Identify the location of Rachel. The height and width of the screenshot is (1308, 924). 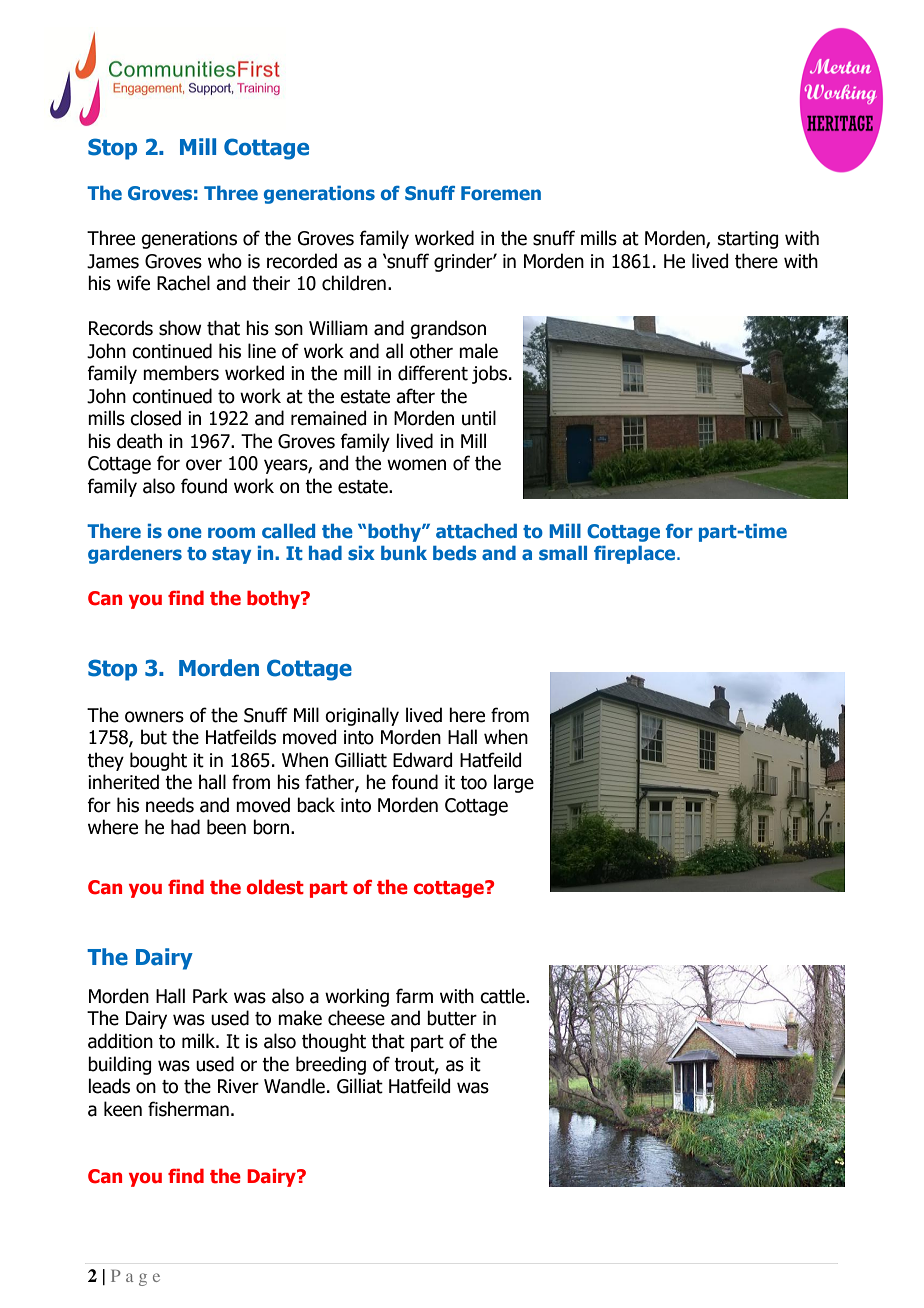
(183, 283).
